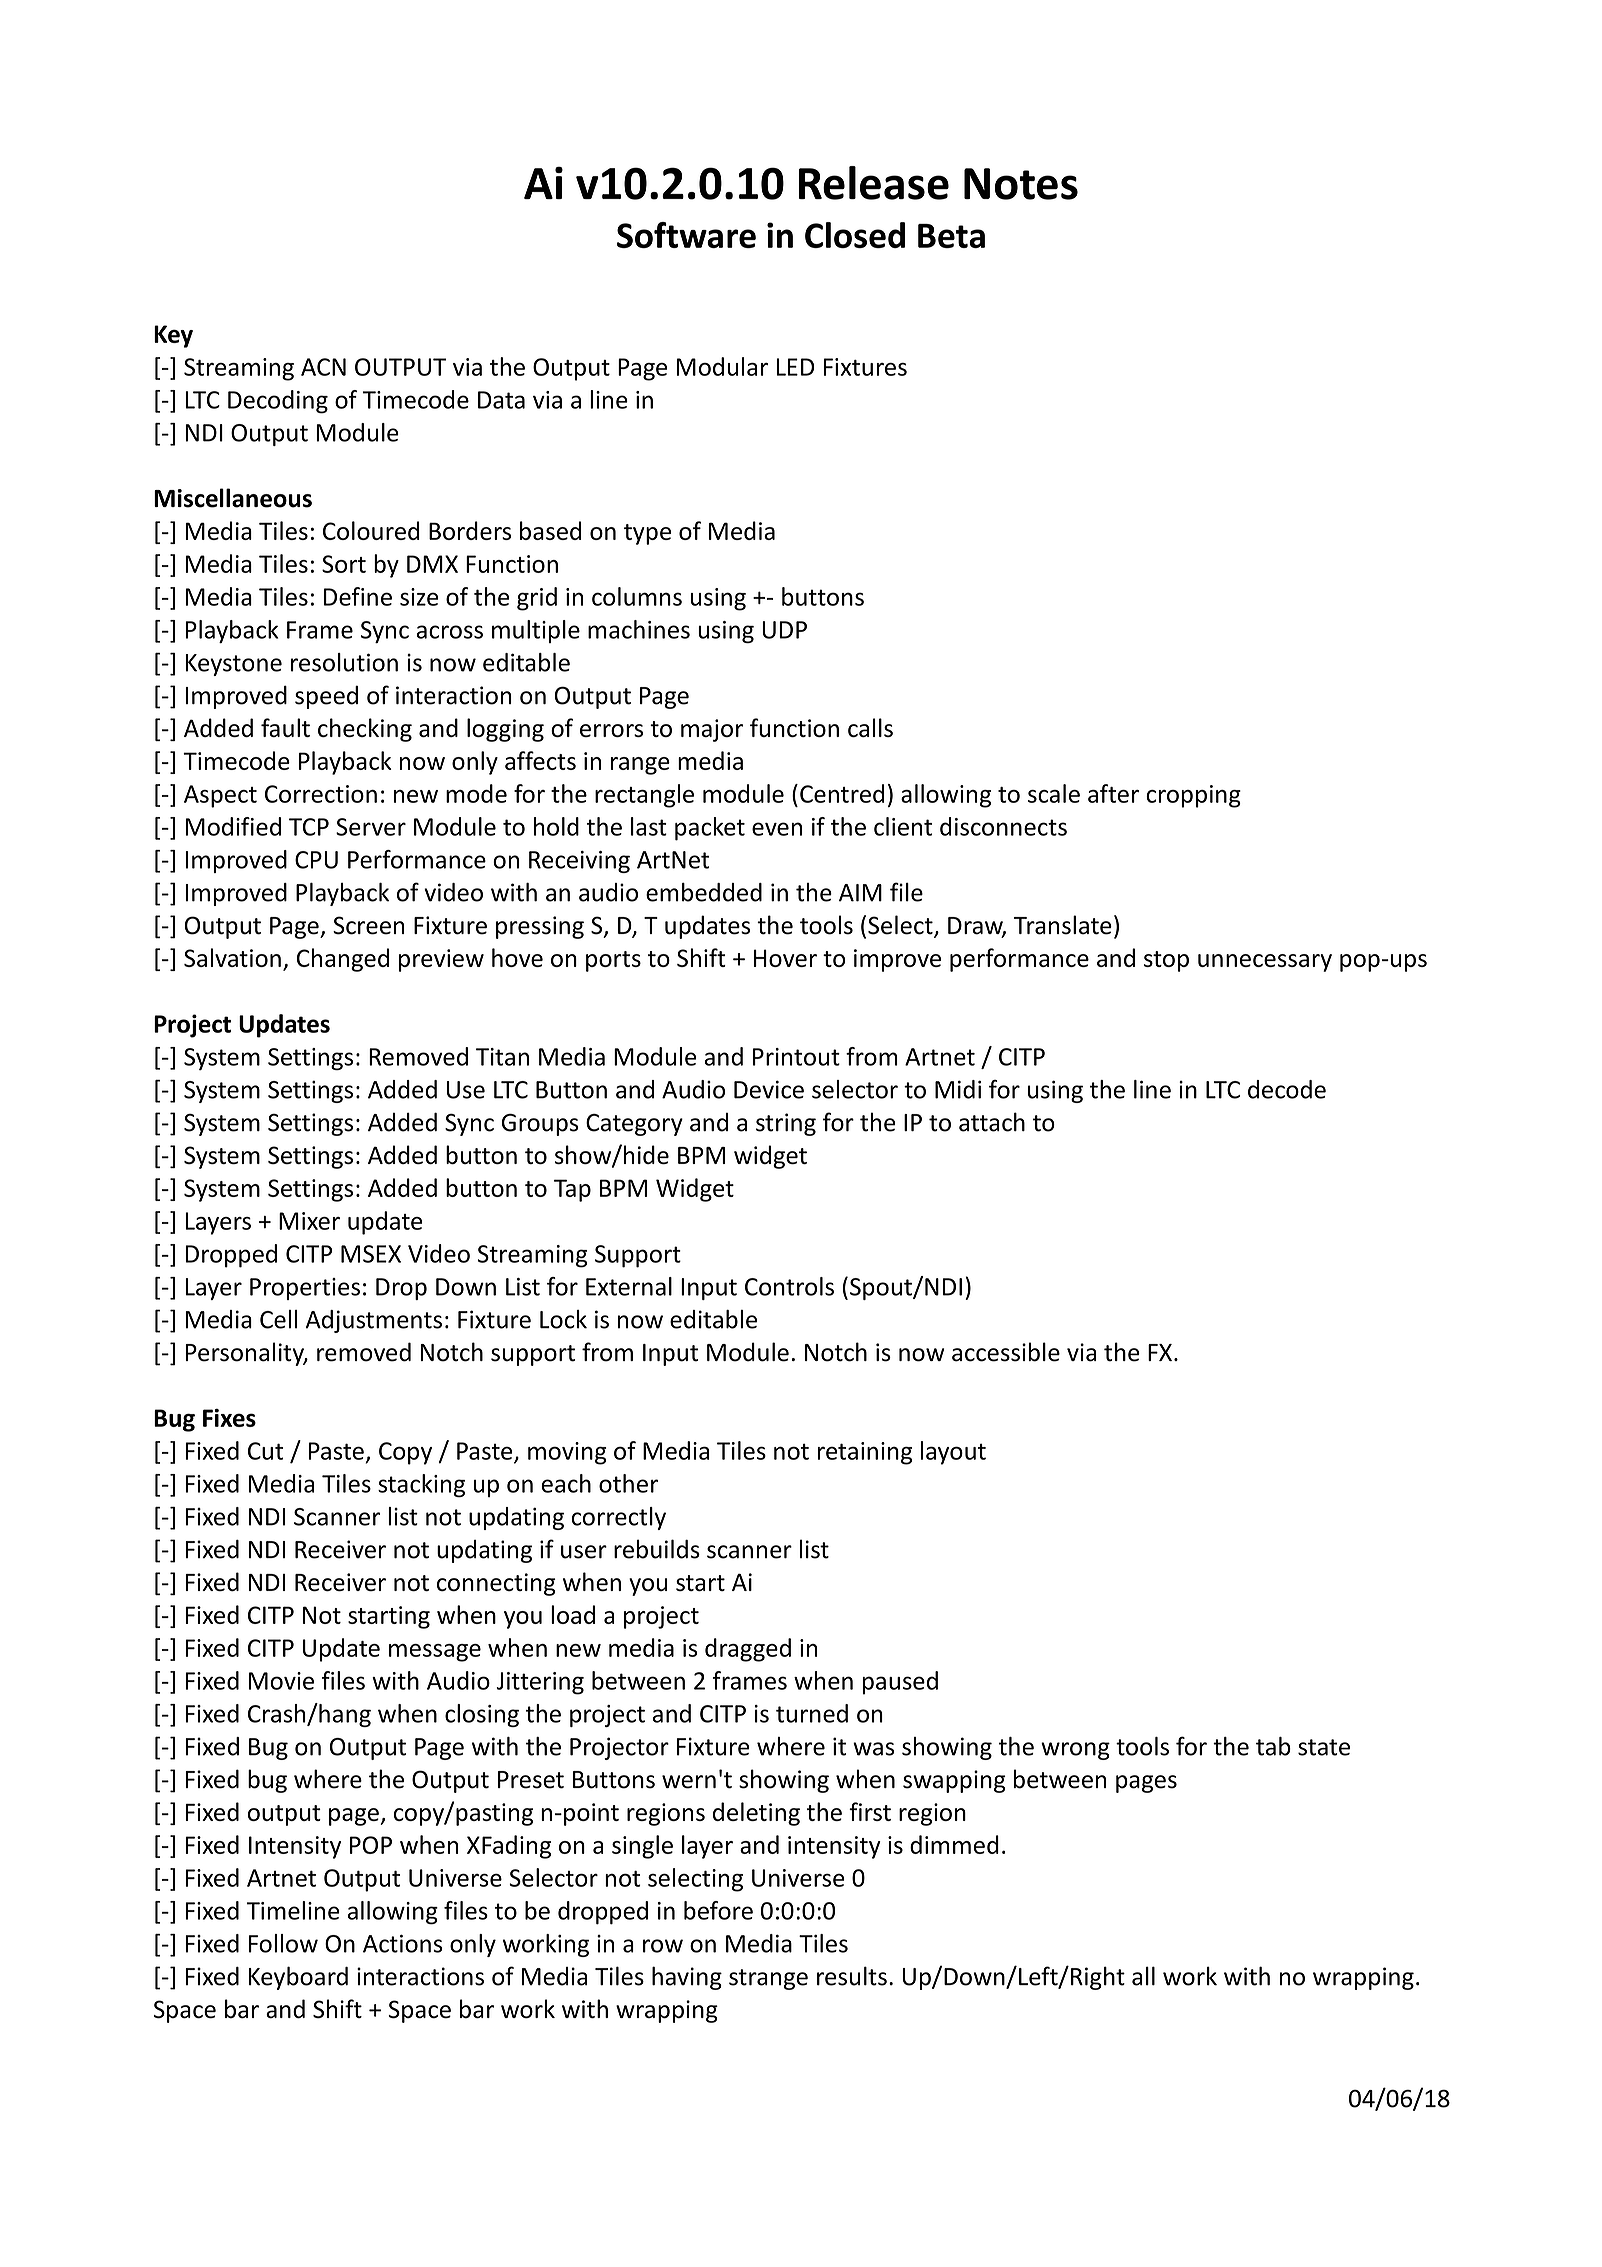 This document has width=1602, height=2267. What do you see at coordinates (421, 1486) in the document?
I see `stacking` at bounding box center [421, 1486].
